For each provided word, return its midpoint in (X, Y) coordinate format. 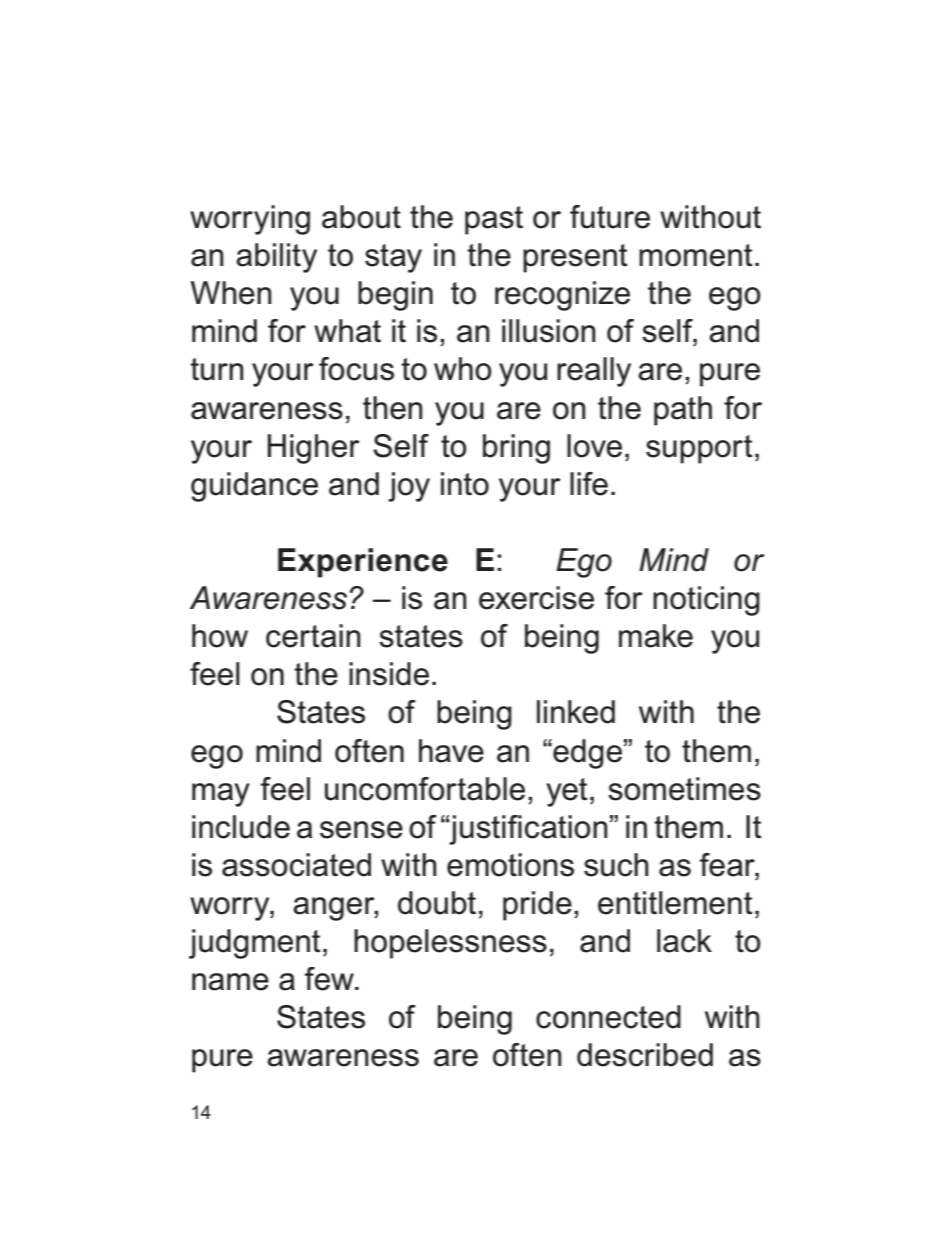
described (645, 1055)
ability (276, 258)
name (230, 982)
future (610, 217)
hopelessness (450, 944)
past (494, 220)
